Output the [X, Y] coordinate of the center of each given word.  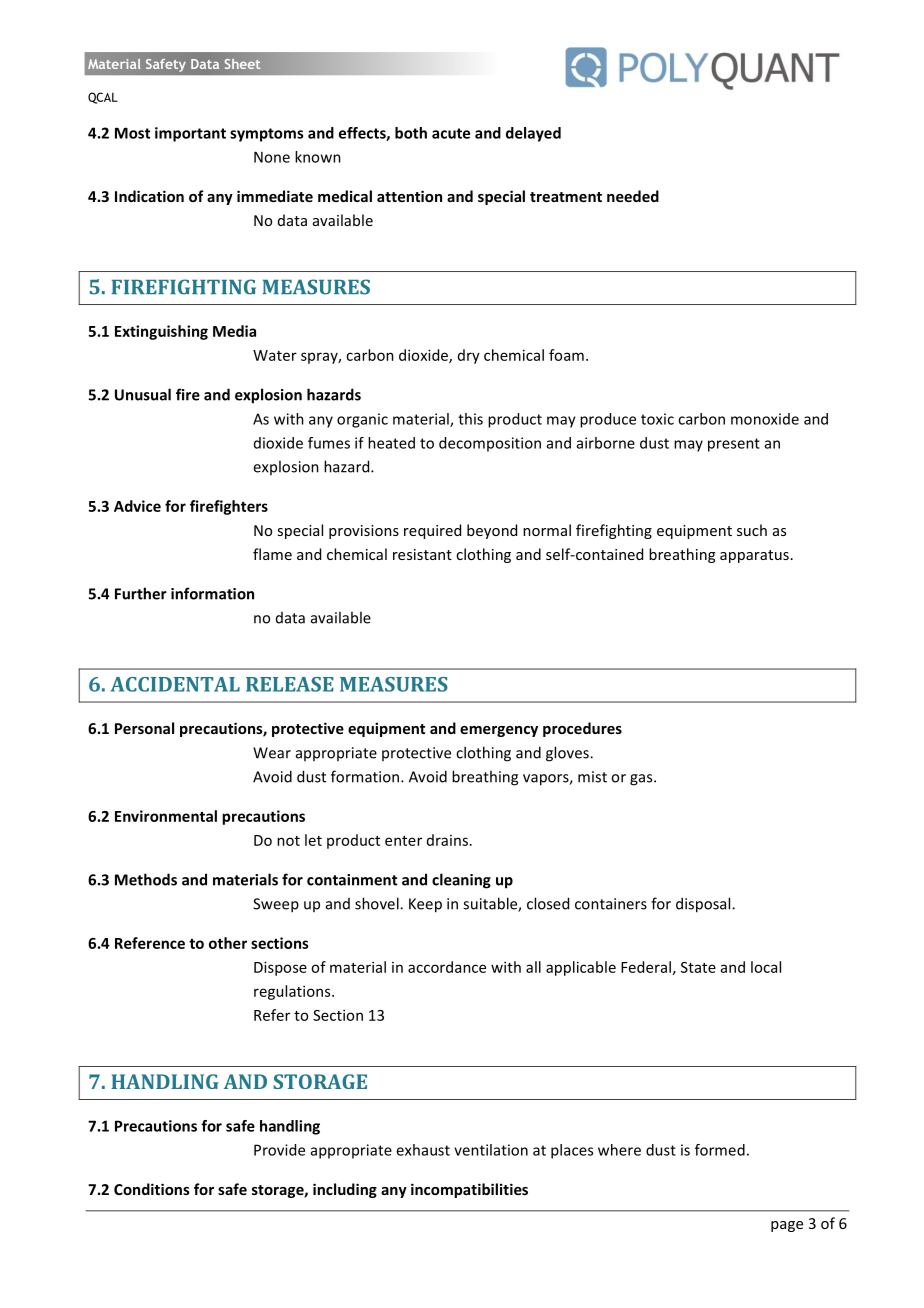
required [432, 531]
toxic [657, 419]
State [698, 967]
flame [272, 554]
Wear [272, 753]
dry [469, 356]
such [752, 530]
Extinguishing [161, 332]
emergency [499, 731]
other [228, 943]
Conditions [152, 1189]
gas [642, 780]
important [190, 134]
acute [451, 133]
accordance [447, 967]
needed [633, 196]
